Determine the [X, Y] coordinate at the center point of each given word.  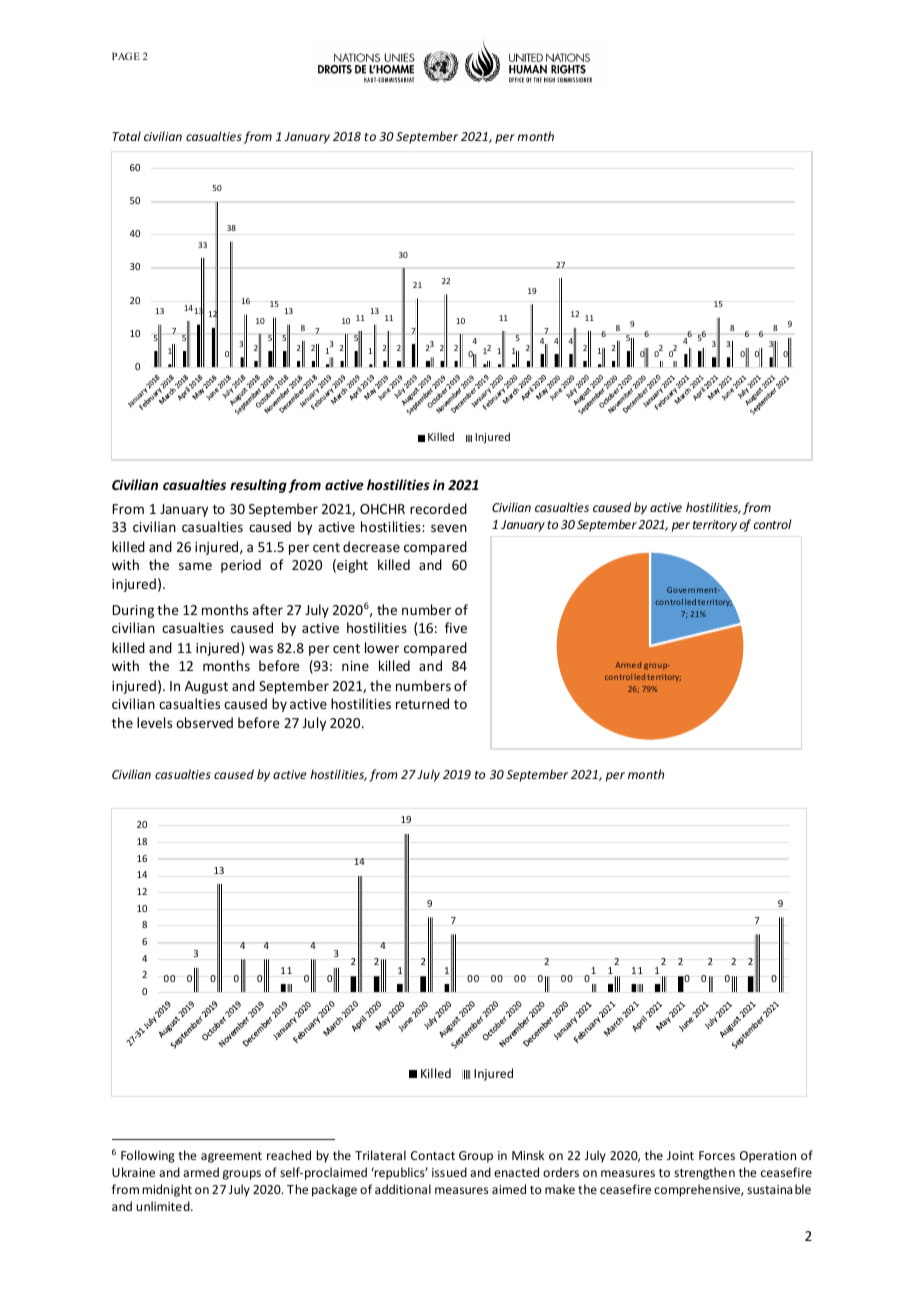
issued [449, 1172]
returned [422, 703]
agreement [231, 1157]
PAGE [126, 56]
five [456, 627]
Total [126, 136]
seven [449, 528]
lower [382, 647]
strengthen [704, 1173]
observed [204, 722]
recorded [438, 508]
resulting [258, 486]
